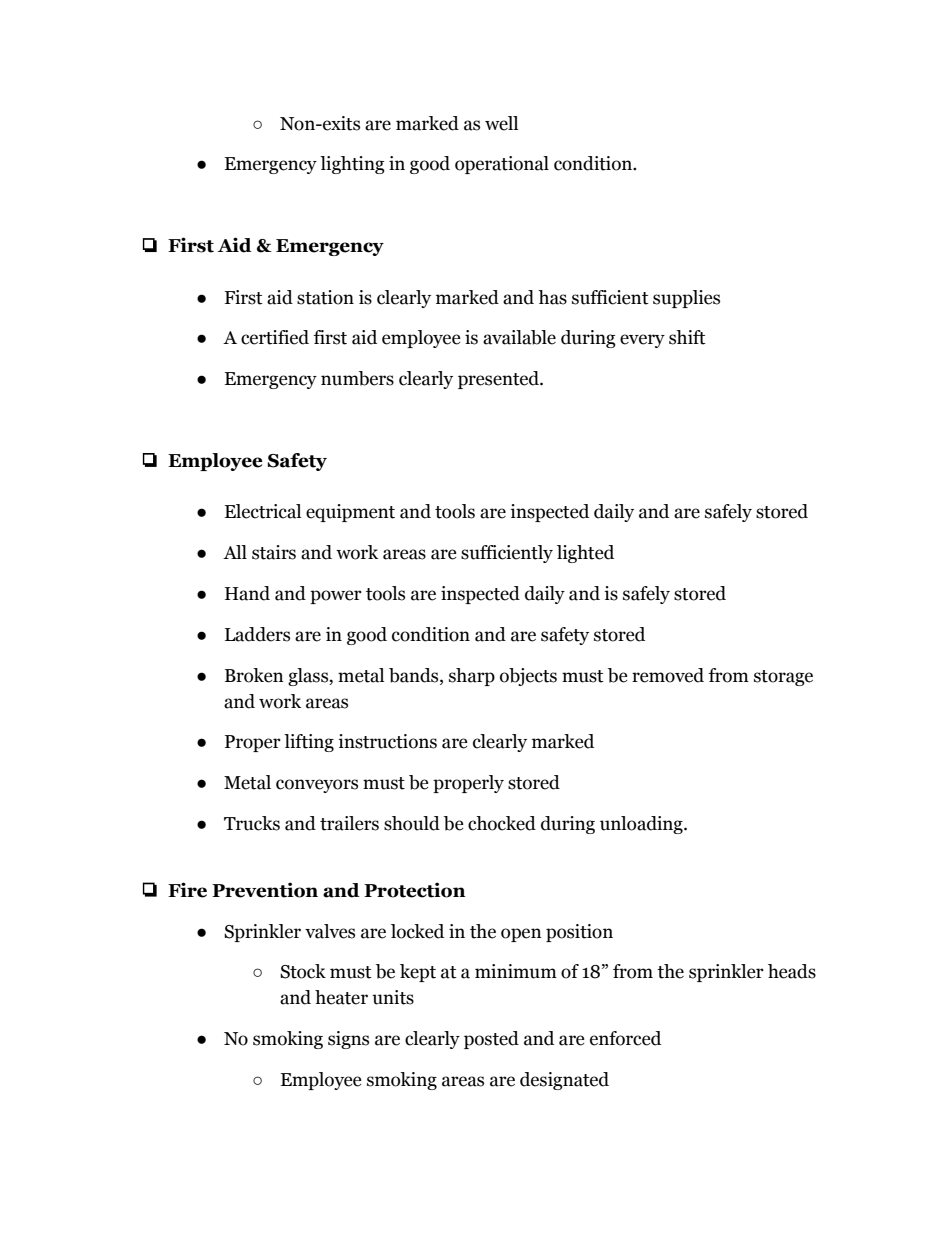  What do you see at coordinates (668, 675) in the screenshot?
I see `removed` at bounding box center [668, 675].
